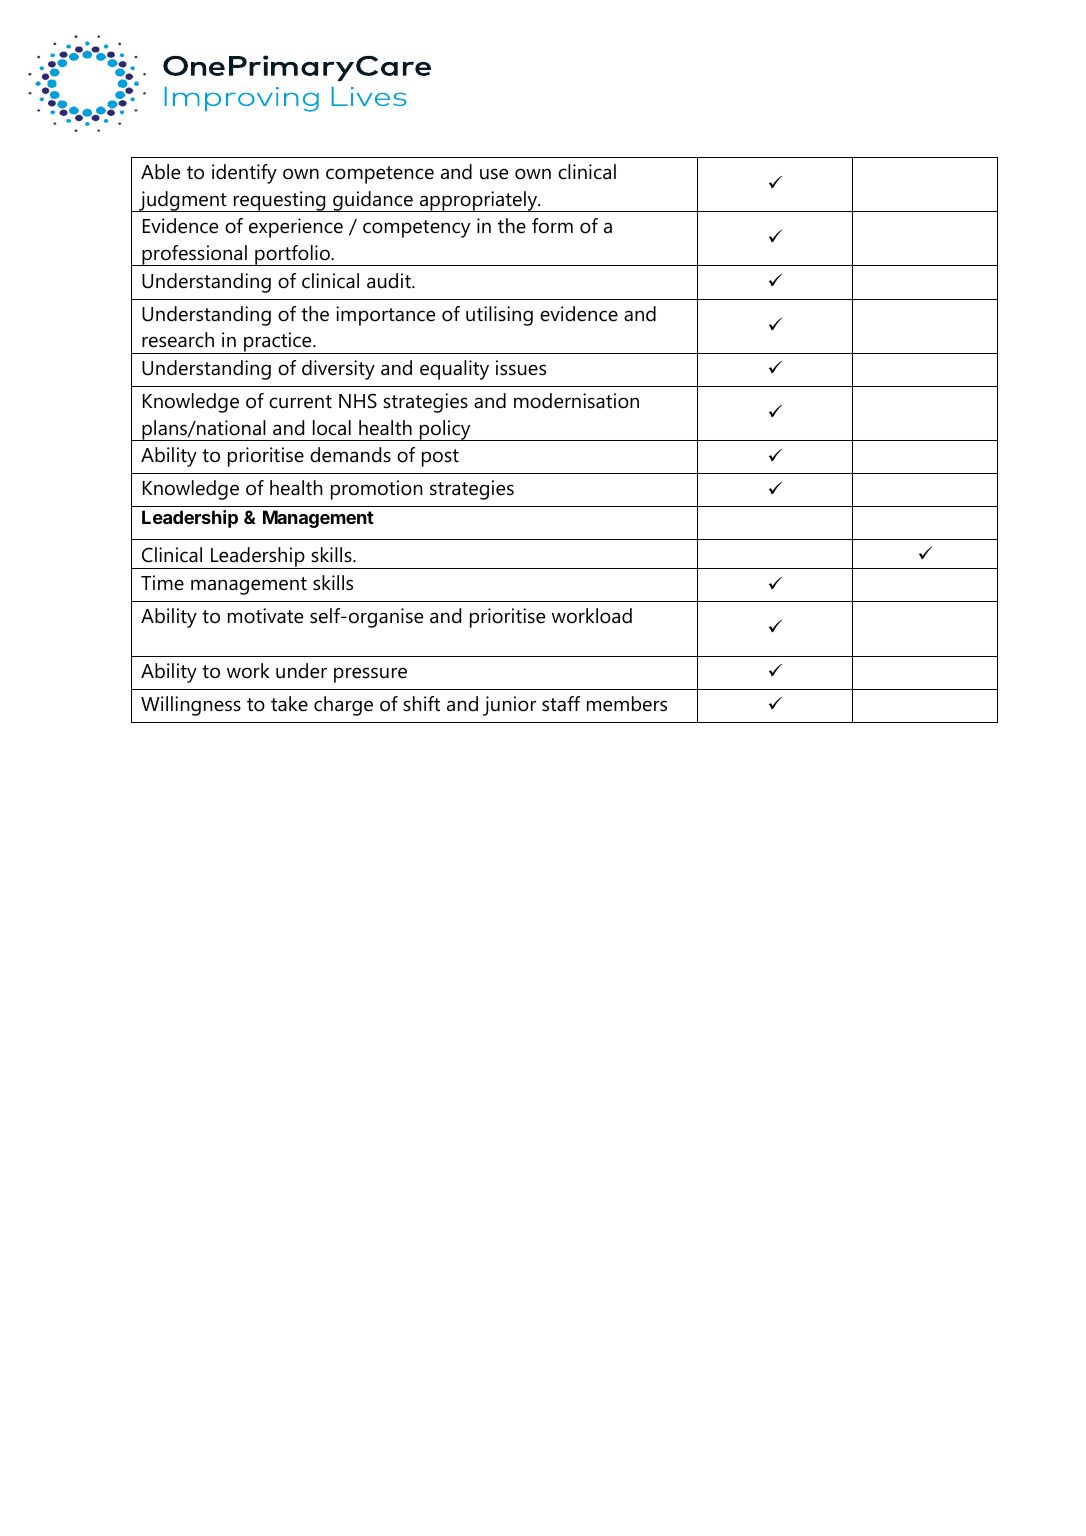 The image size is (1086, 1536). What do you see at coordinates (376, 490) in the screenshot?
I see `promotion` at bounding box center [376, 490].
